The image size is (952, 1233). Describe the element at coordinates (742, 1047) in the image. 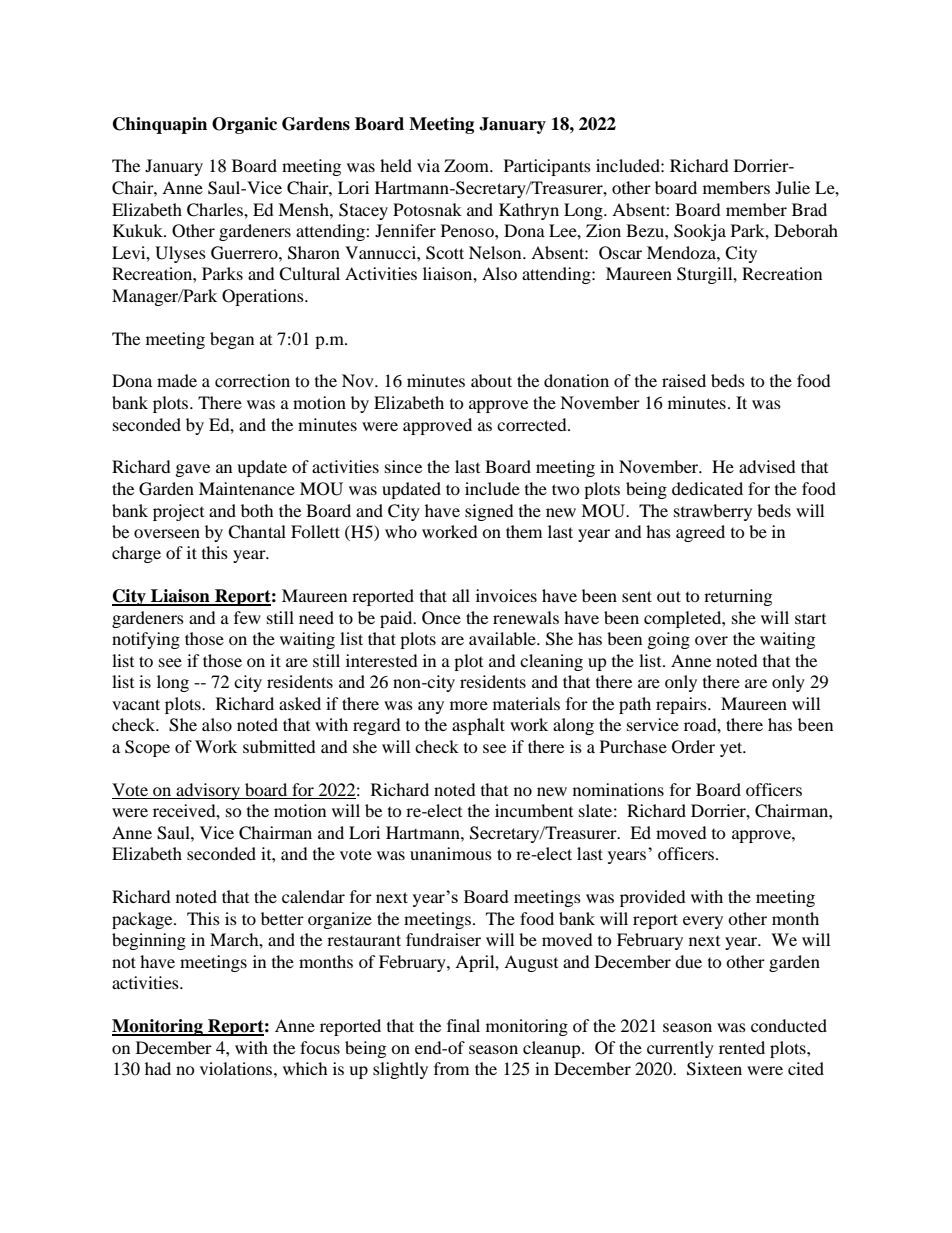

I see `rented` at that location.
